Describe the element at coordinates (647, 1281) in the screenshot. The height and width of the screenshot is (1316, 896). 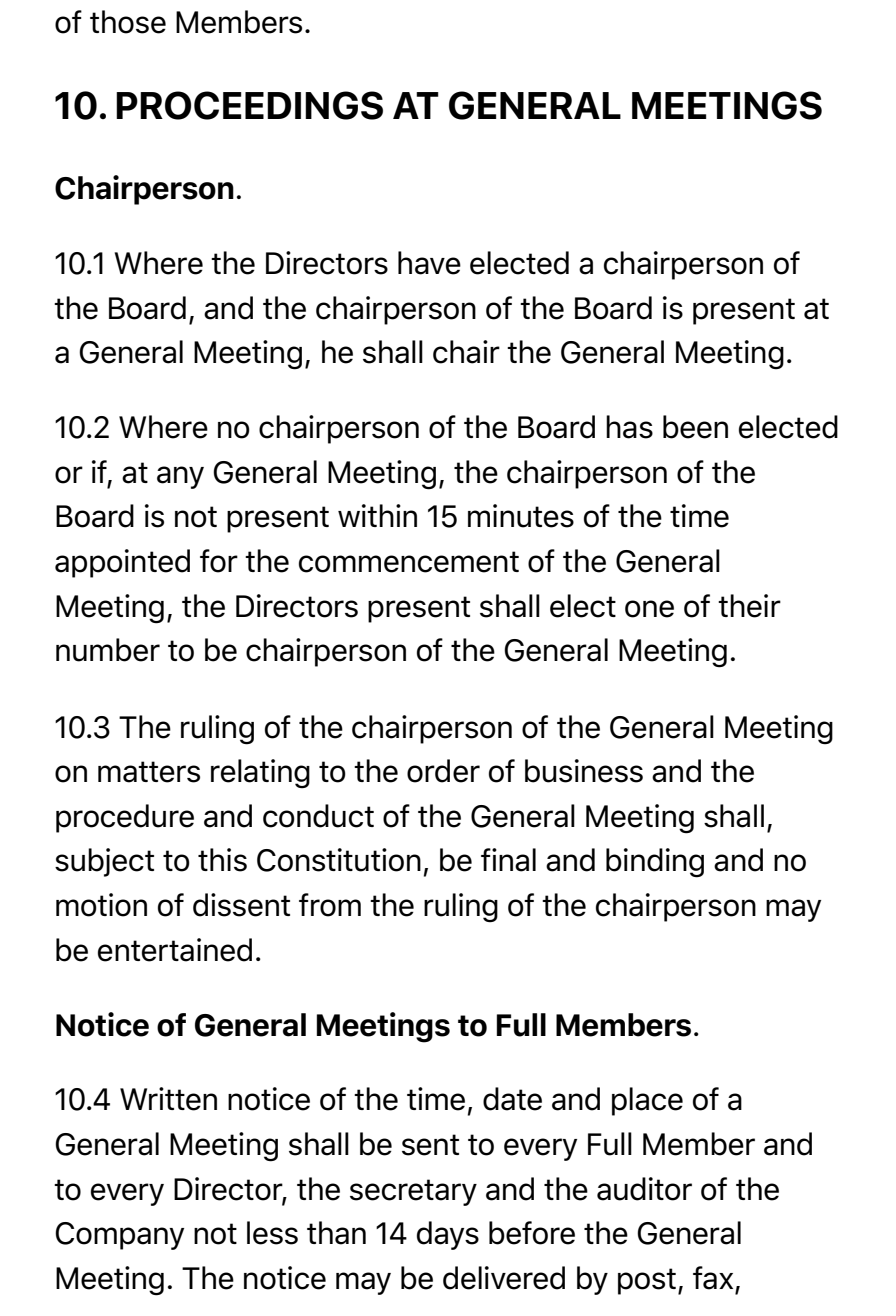
I see `post` at that location.
